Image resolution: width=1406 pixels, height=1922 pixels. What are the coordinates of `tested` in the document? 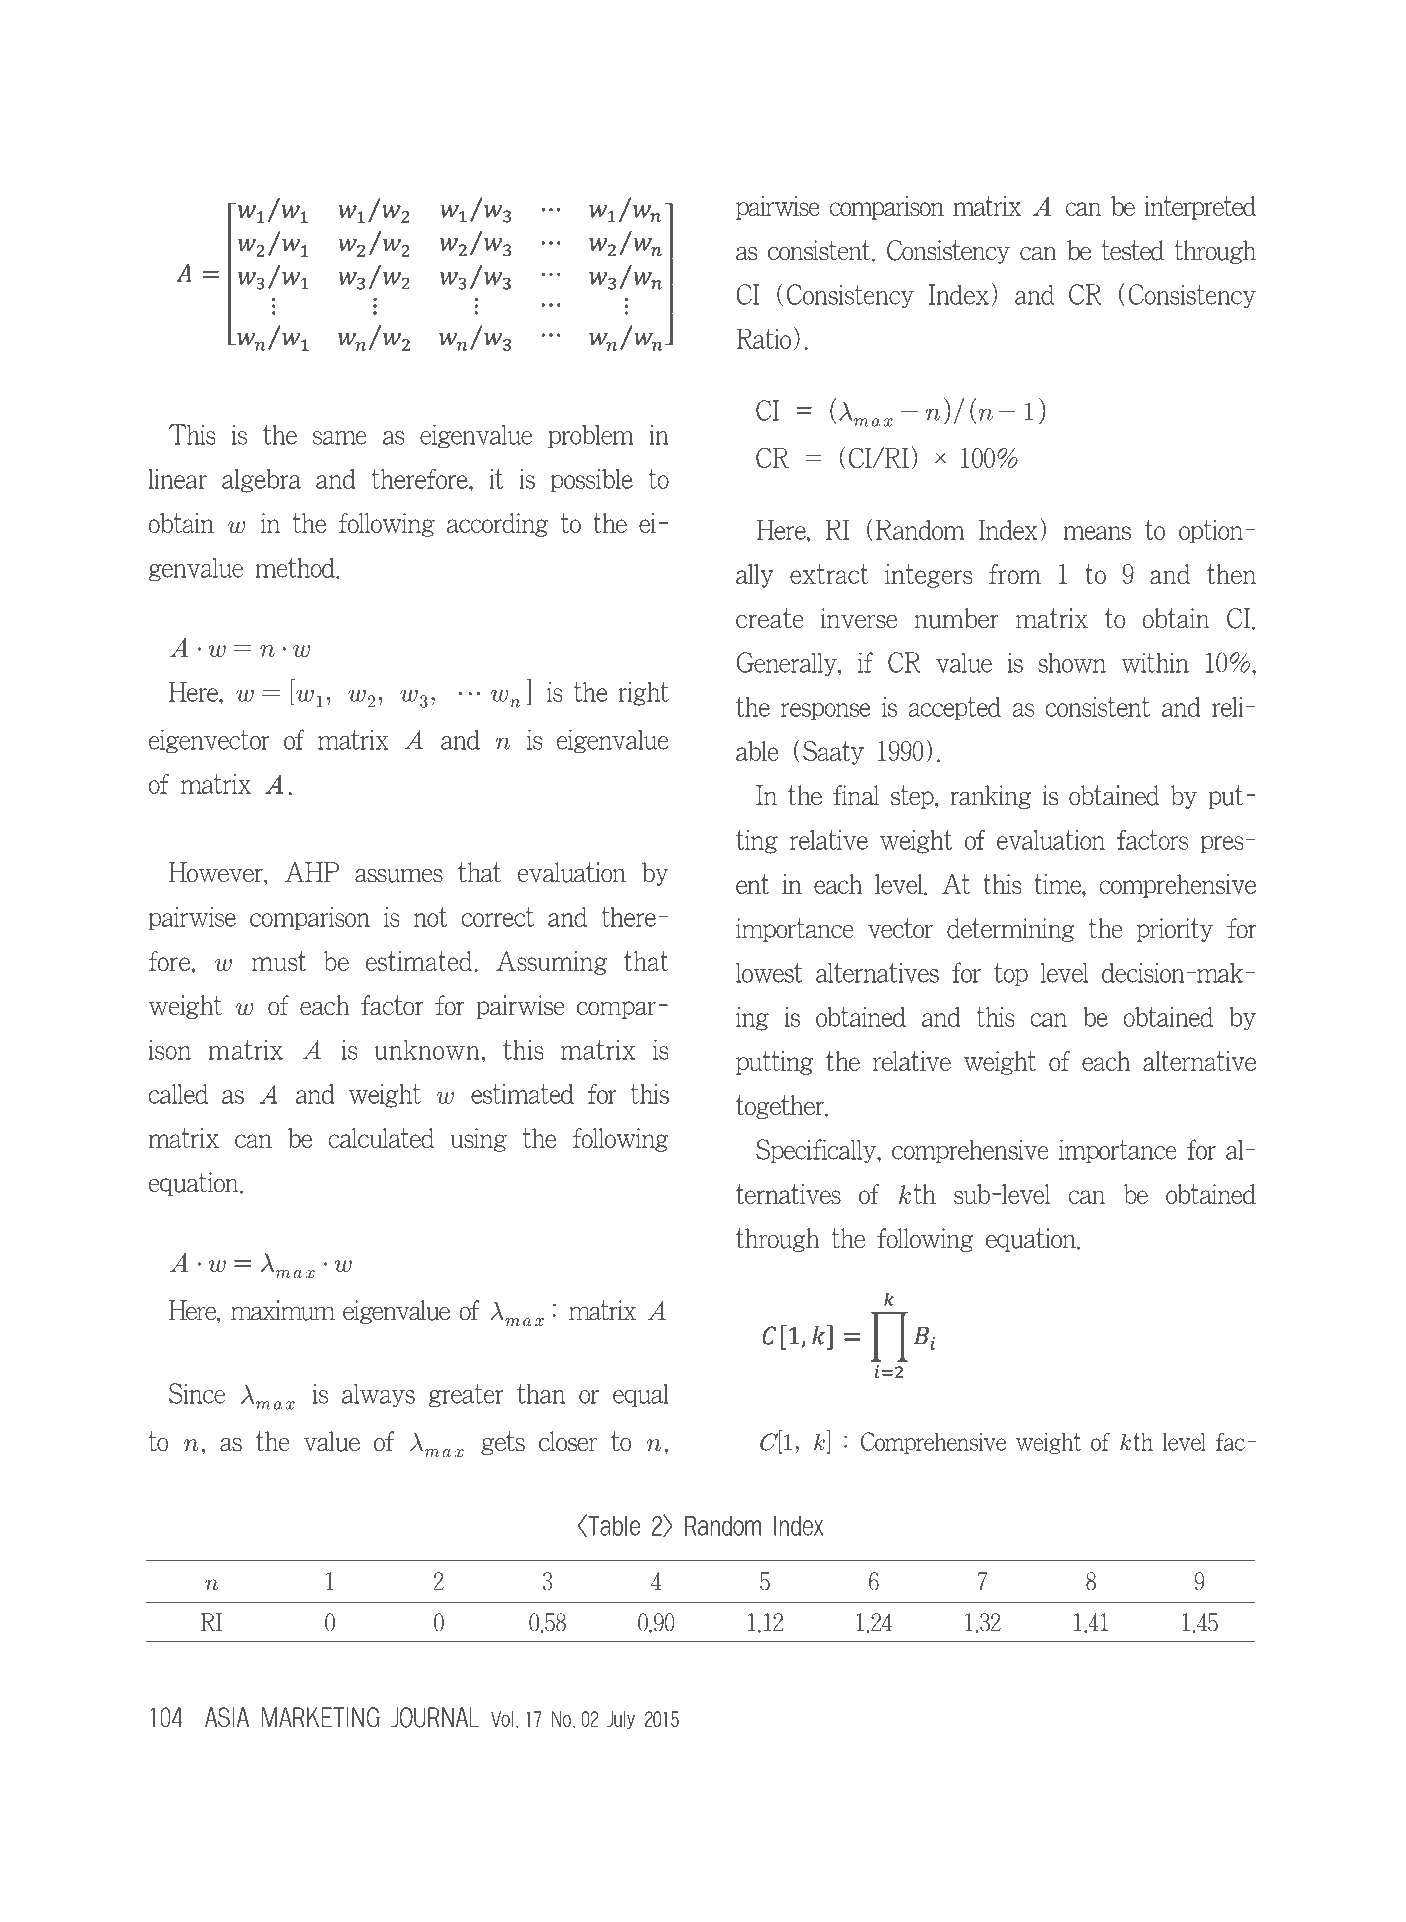 It's located at (1132, 250).
